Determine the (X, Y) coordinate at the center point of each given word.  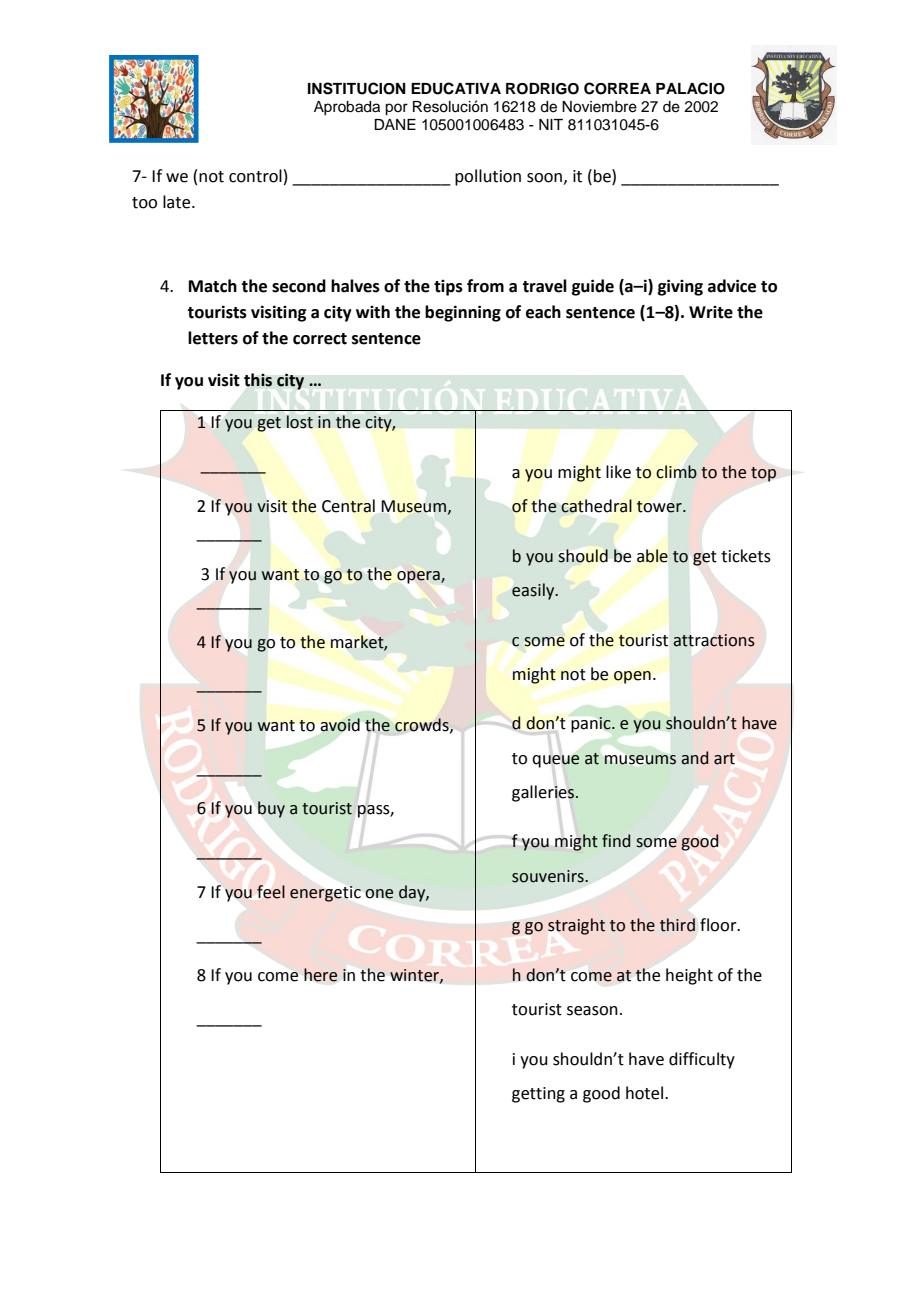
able (652, 556)
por (396, 109)
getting (538, 1095)
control (255, 176)
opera (419, 577)
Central (348, 506)
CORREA (617, 88)
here (320, 975)
